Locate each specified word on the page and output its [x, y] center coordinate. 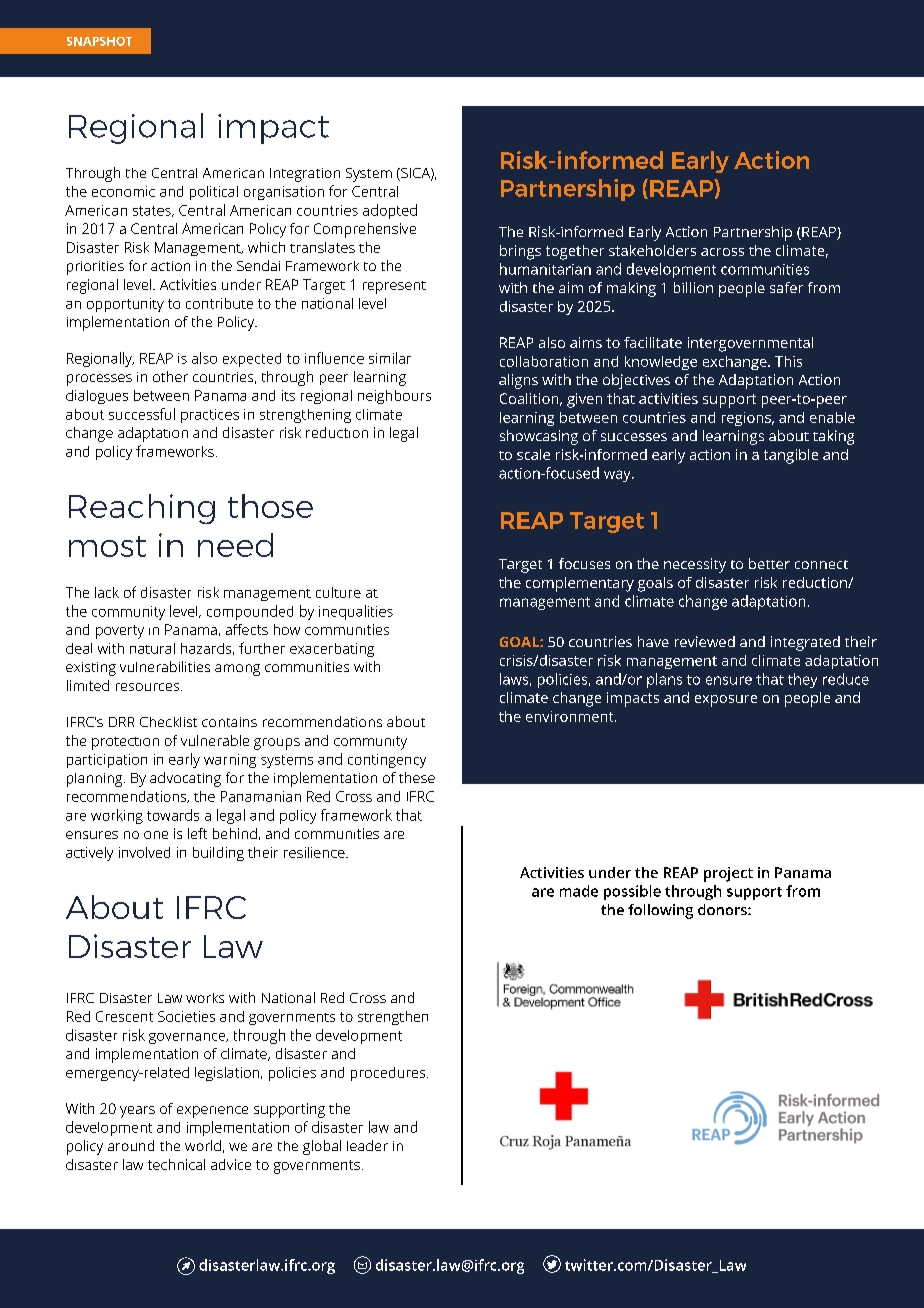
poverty [120, 632]
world [203, 1145]
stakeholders [652, 250]
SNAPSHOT [99, 41]
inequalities [356, 612]
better [769, 563]
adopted [390, 211]
